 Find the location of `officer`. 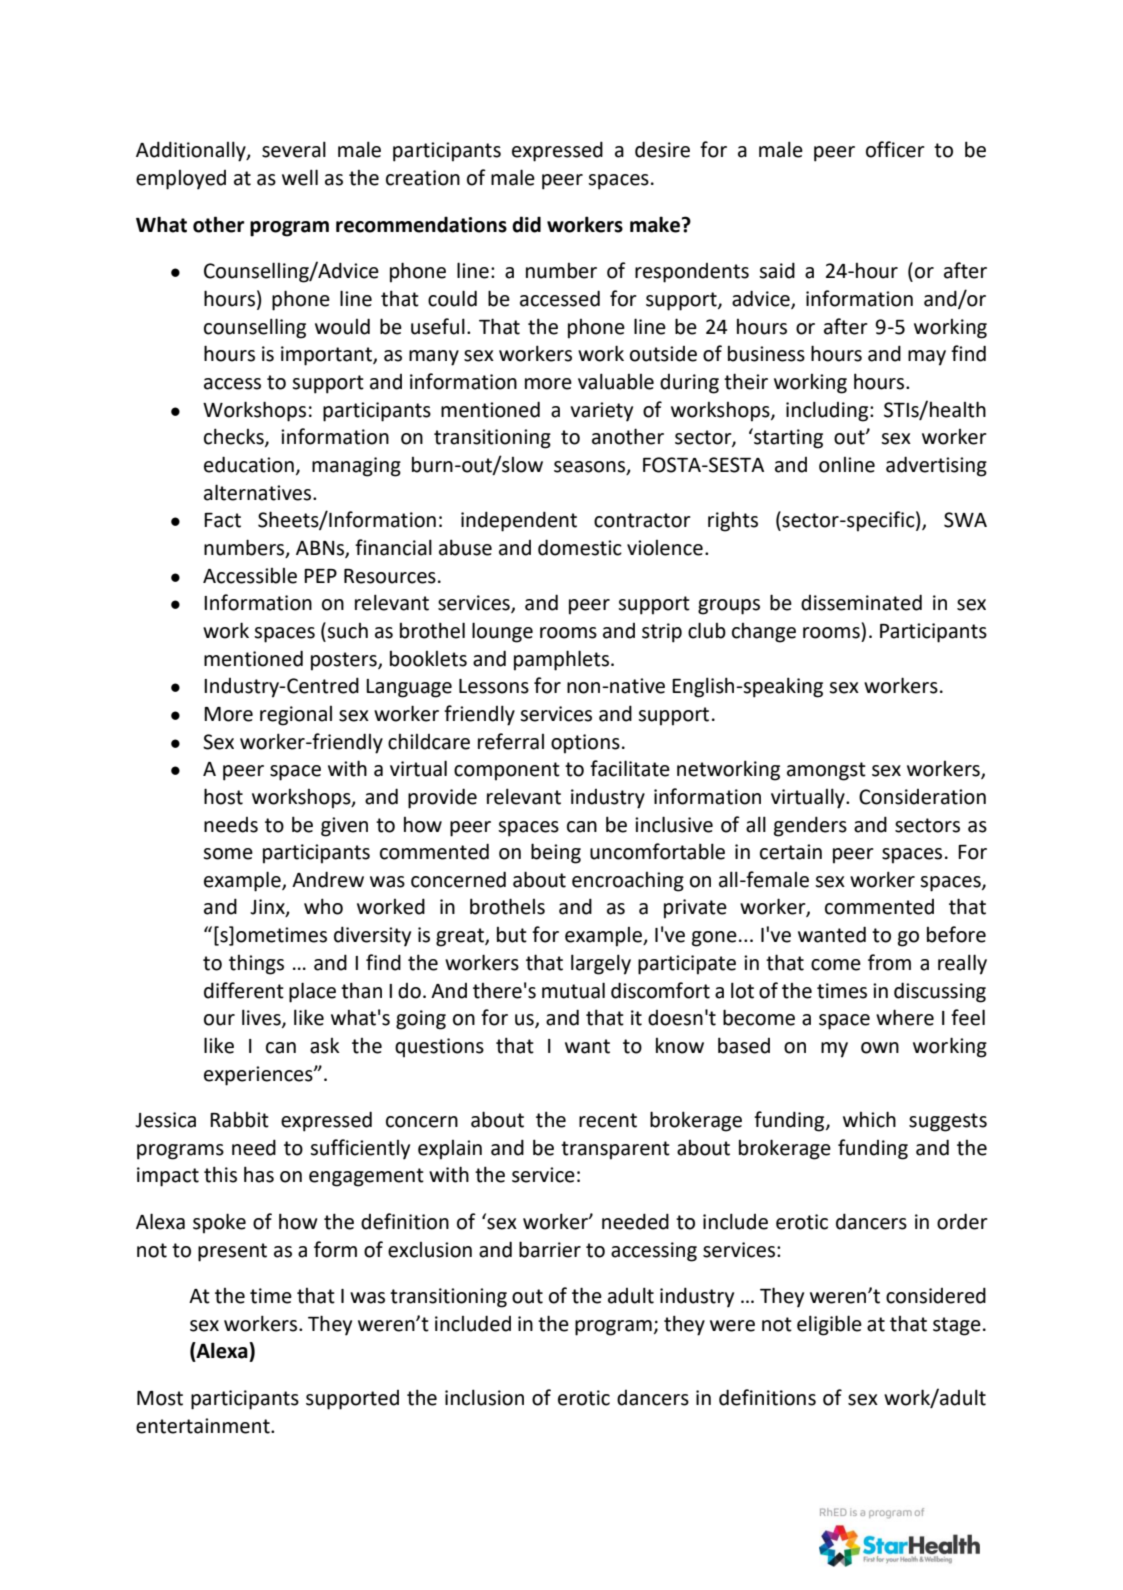

officer is located at coordinates (895, 149).
